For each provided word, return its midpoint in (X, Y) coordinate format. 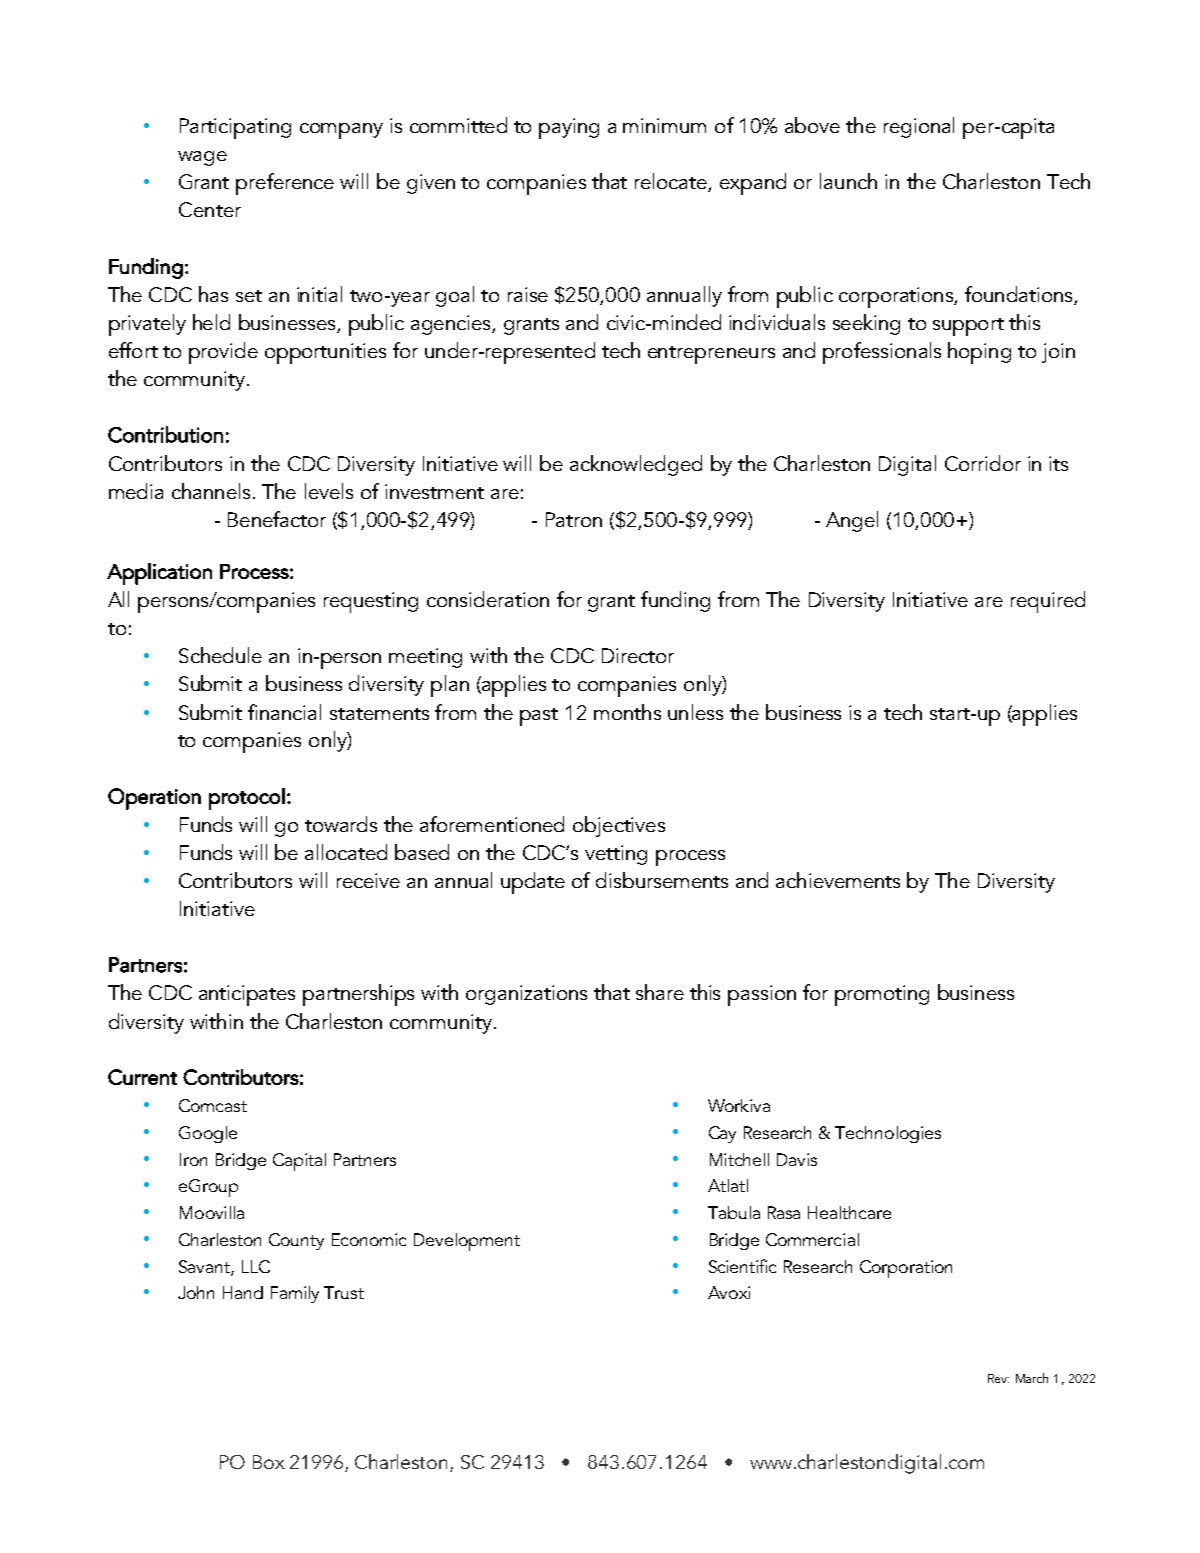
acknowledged (636, 465)
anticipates (247, 995)
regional (919, 127)
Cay (722, 1134)
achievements (838, 880)
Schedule (220, 655)
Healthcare (849, 1212)
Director (638, 655)
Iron (193, 1159)
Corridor (983, 463)
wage (202, 158)
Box (269, 1462)
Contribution (165, 434)
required (1048, 602)
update (533, 883)
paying (569, 128)
